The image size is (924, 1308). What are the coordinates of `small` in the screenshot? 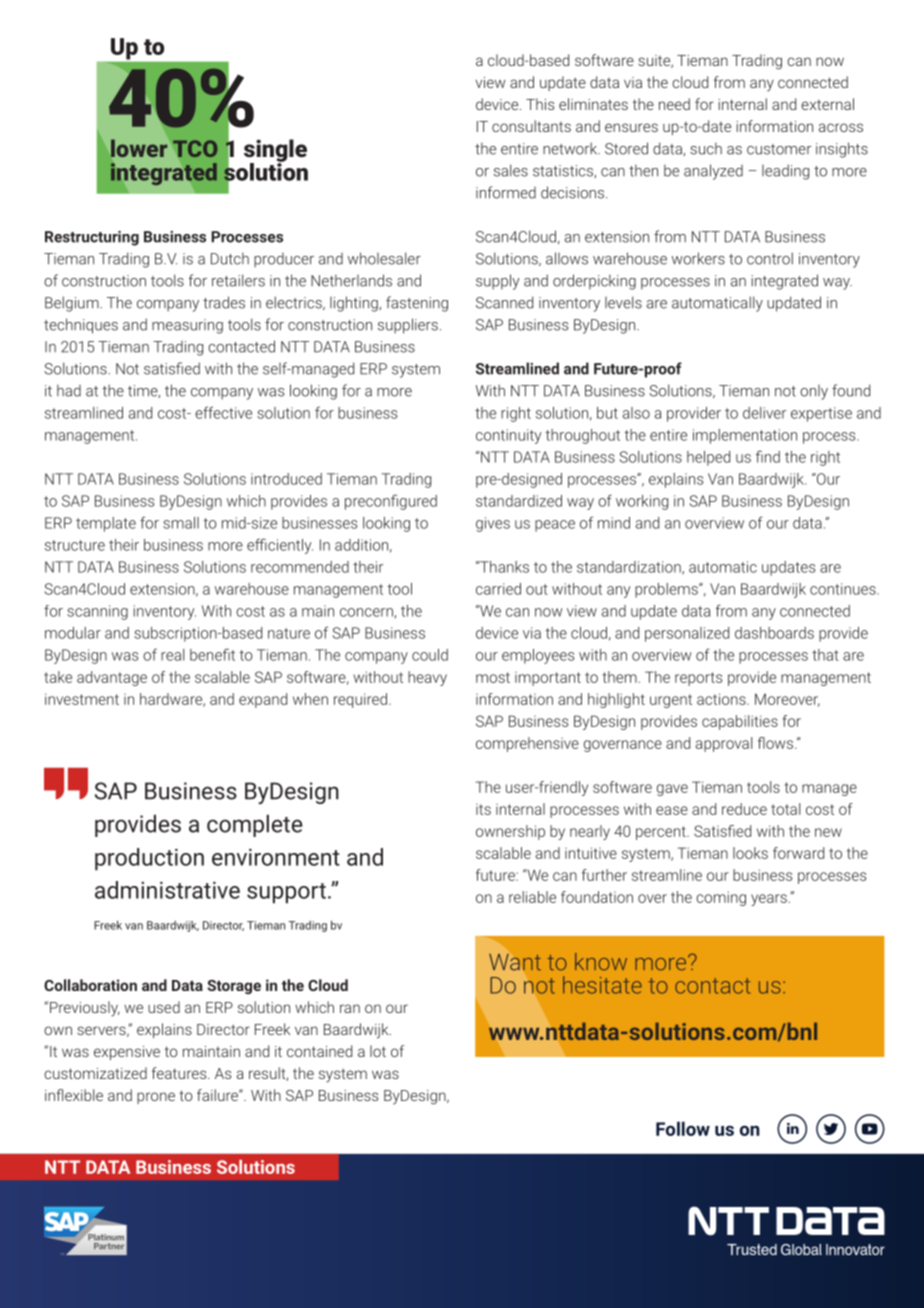 It's located at (181, 523).
